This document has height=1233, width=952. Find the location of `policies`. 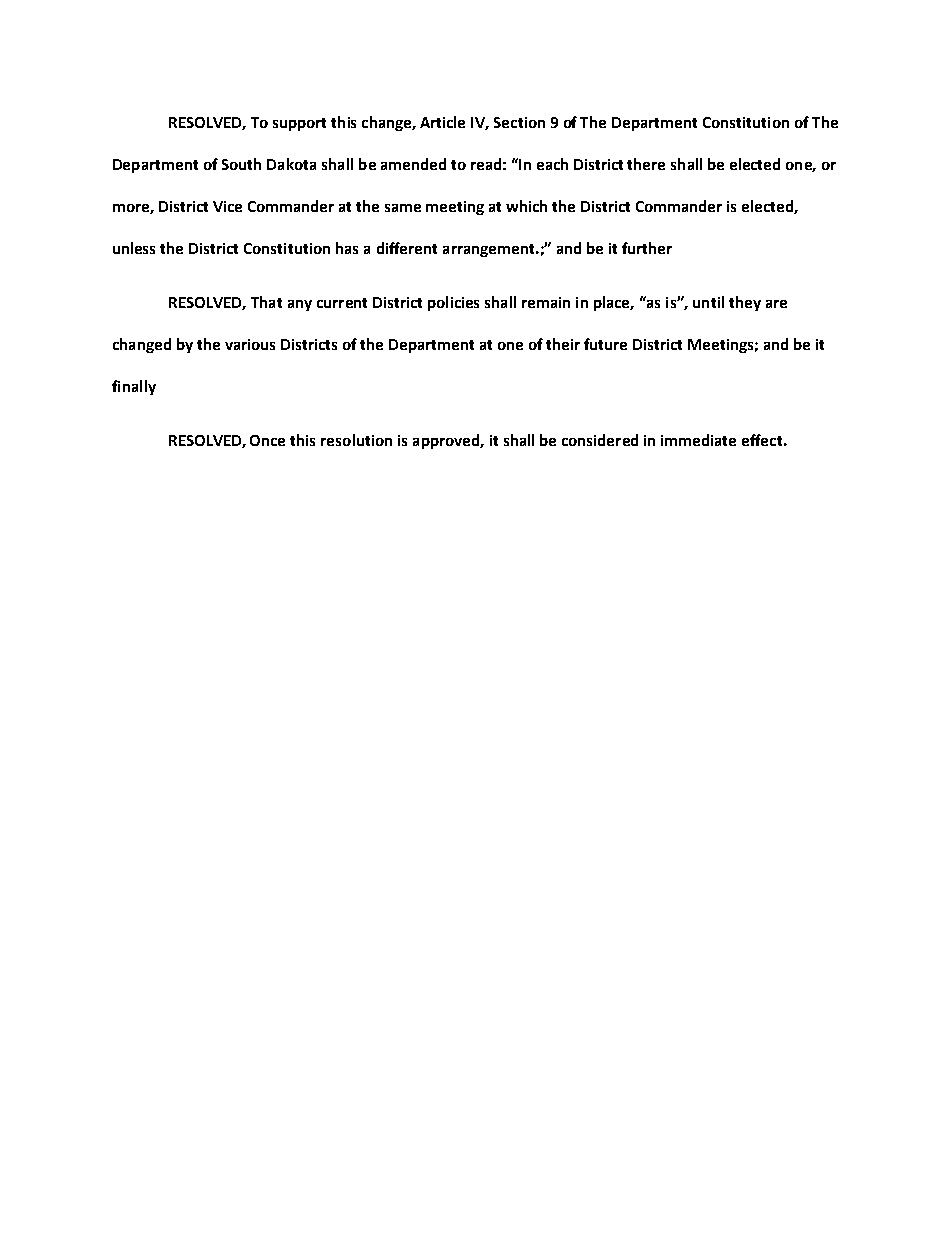

policies is located at coordinates (453, 303).
